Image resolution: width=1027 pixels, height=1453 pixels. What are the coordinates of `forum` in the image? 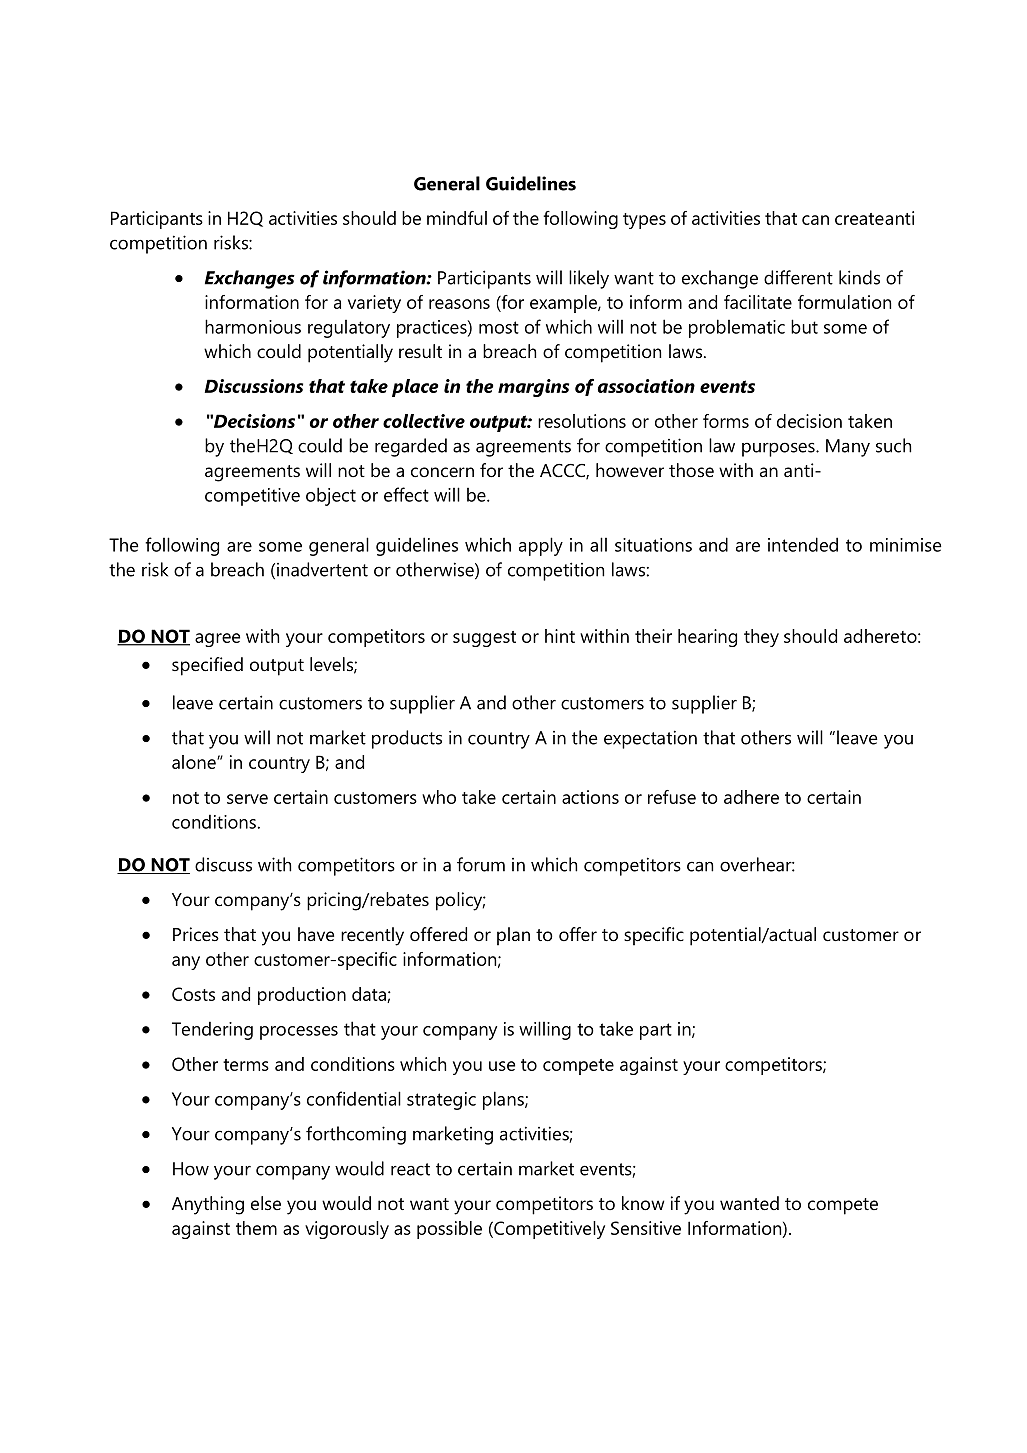 It's located at (481, 864).
